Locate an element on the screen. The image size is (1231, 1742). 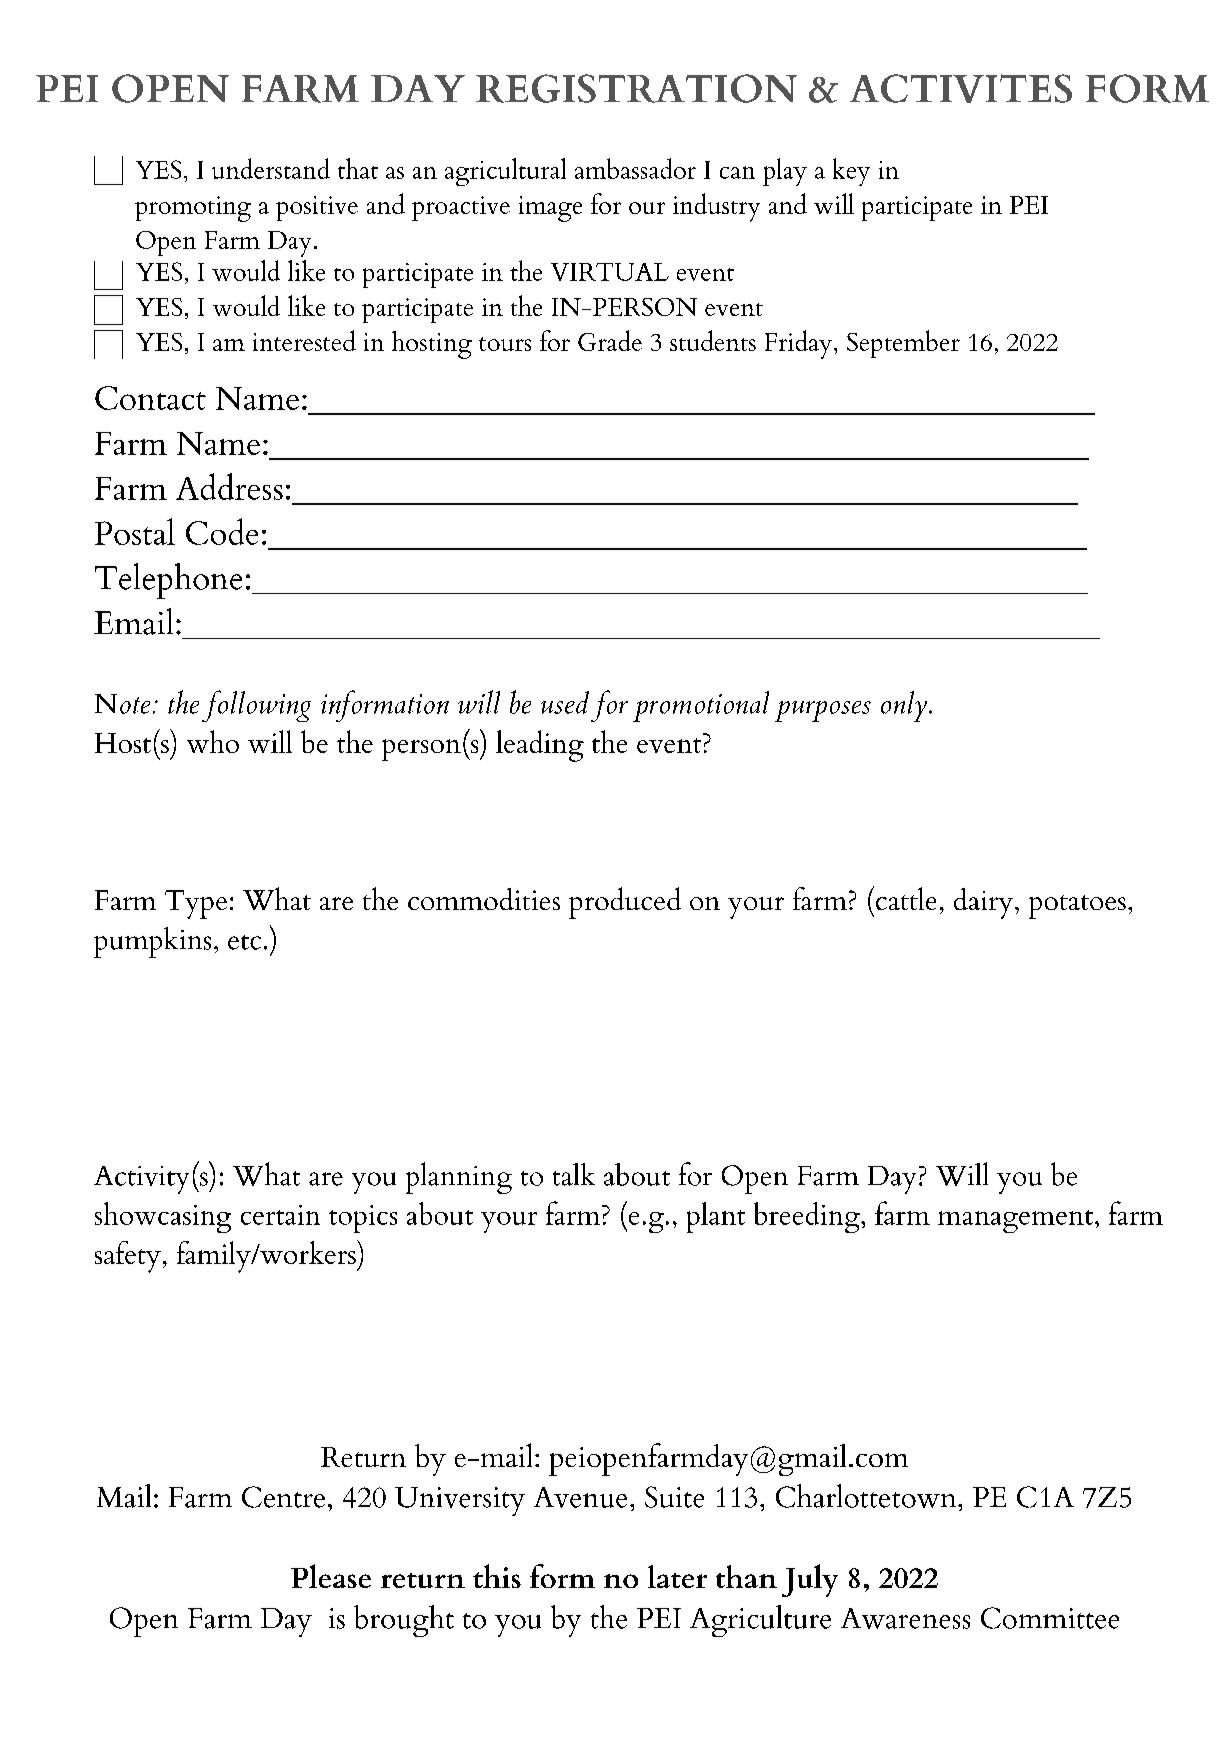
understand is located at coordinates (271, 168).
